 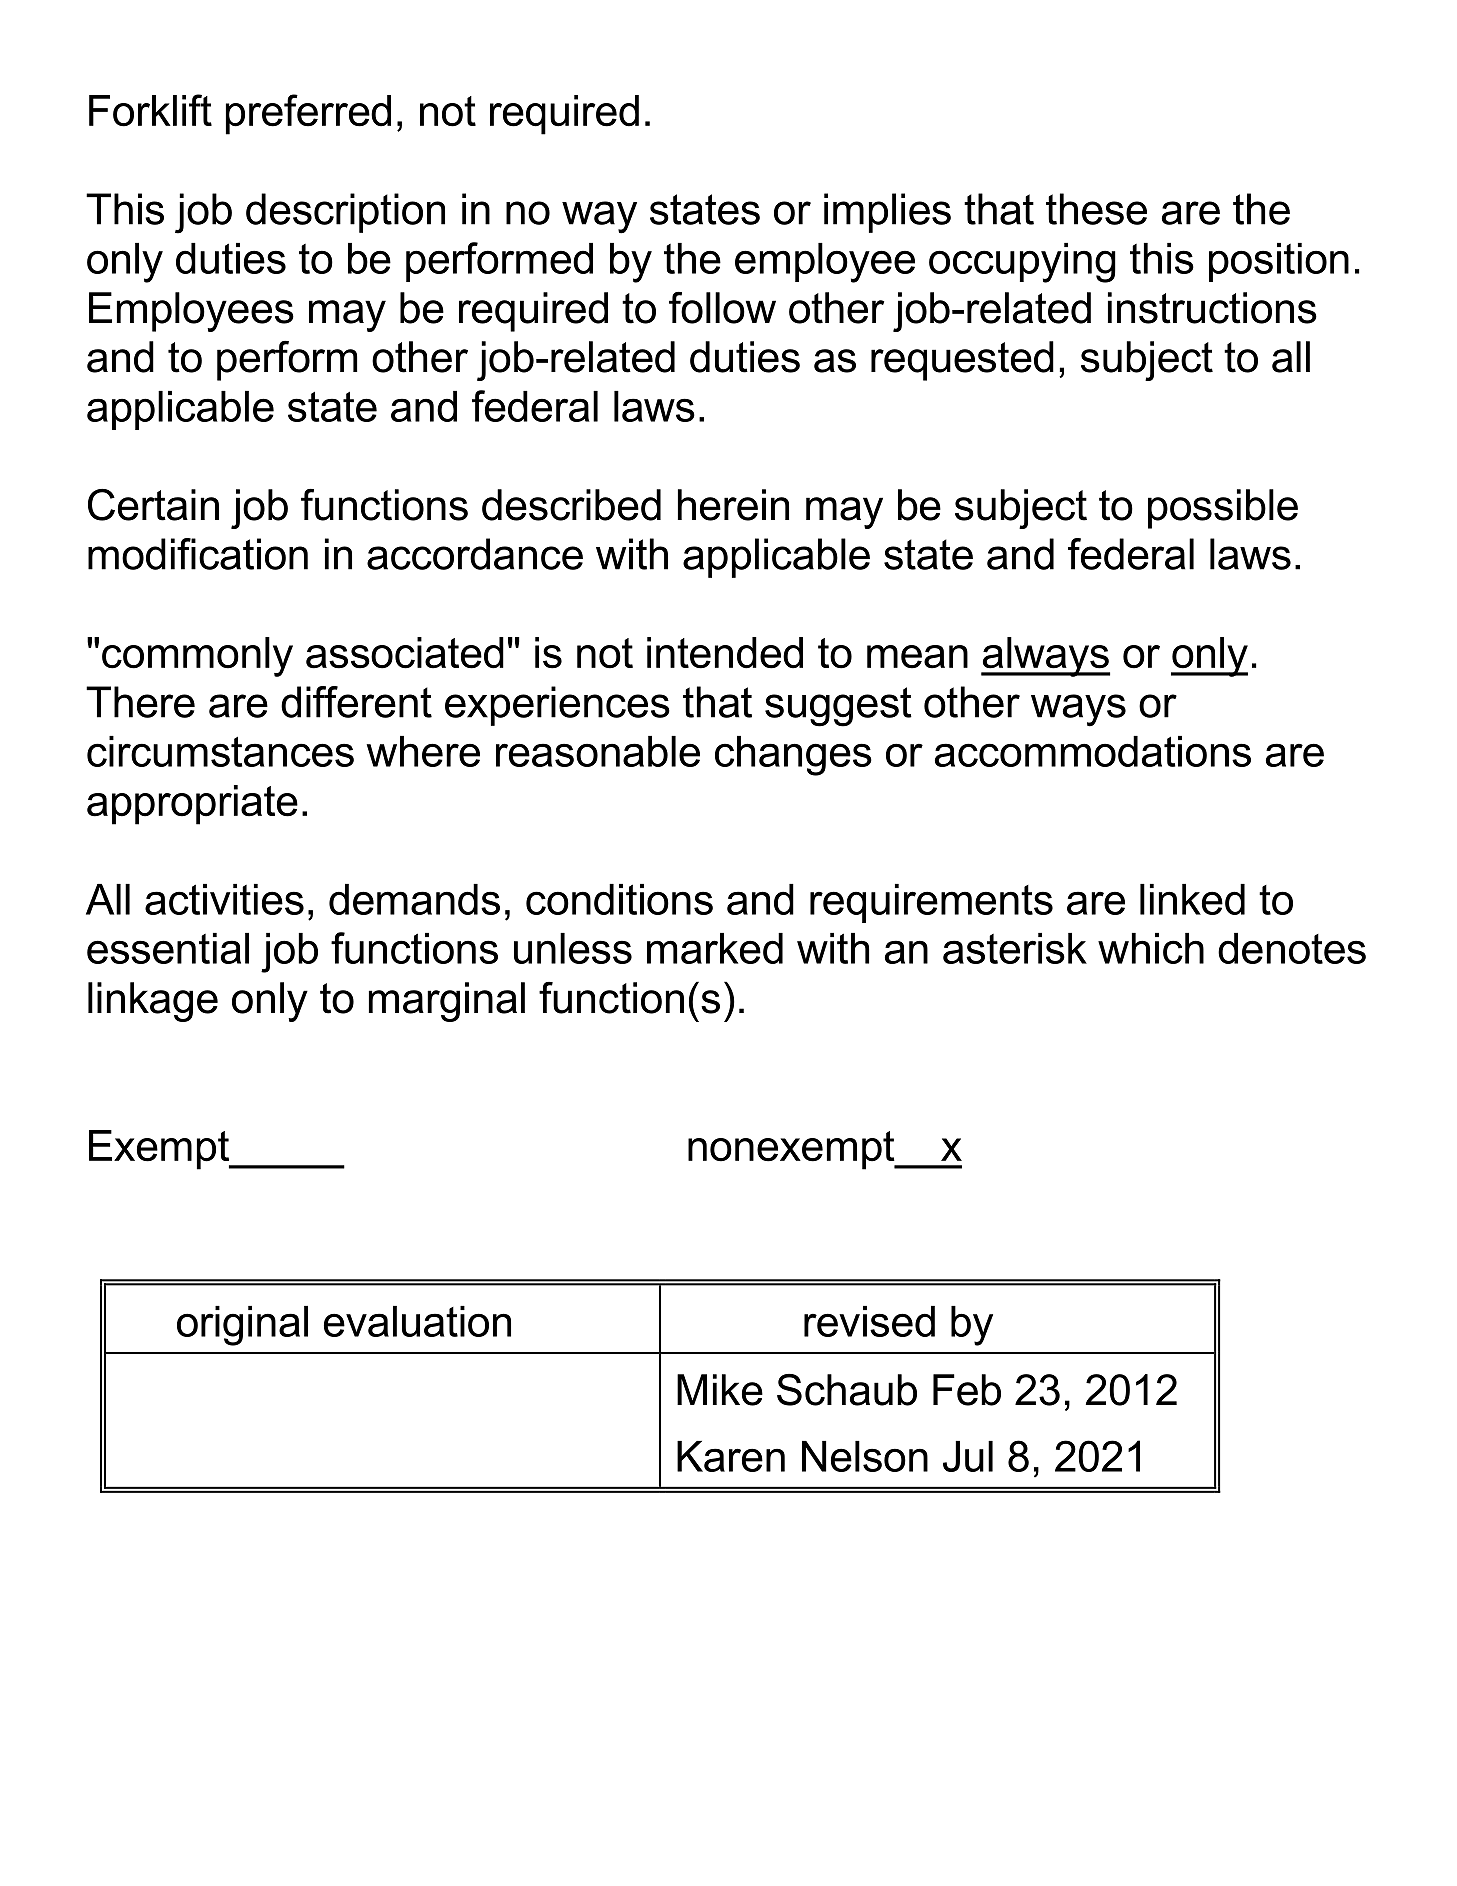 What do you see at coordinates (887, 213) in the page?
I see `implies` at bounding box center [887, 213].
